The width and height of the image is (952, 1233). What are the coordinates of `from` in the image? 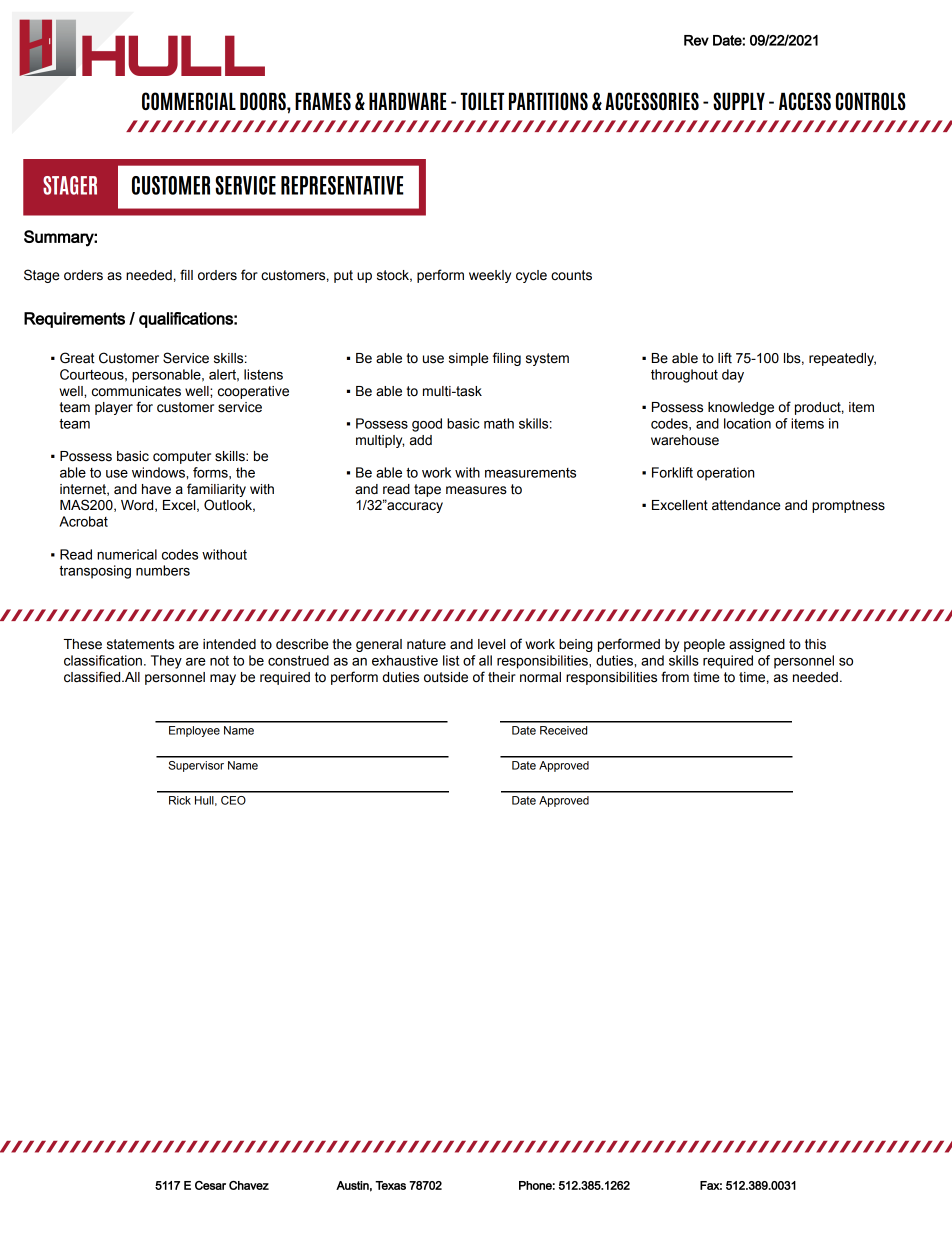 It's located at (675, 677).
